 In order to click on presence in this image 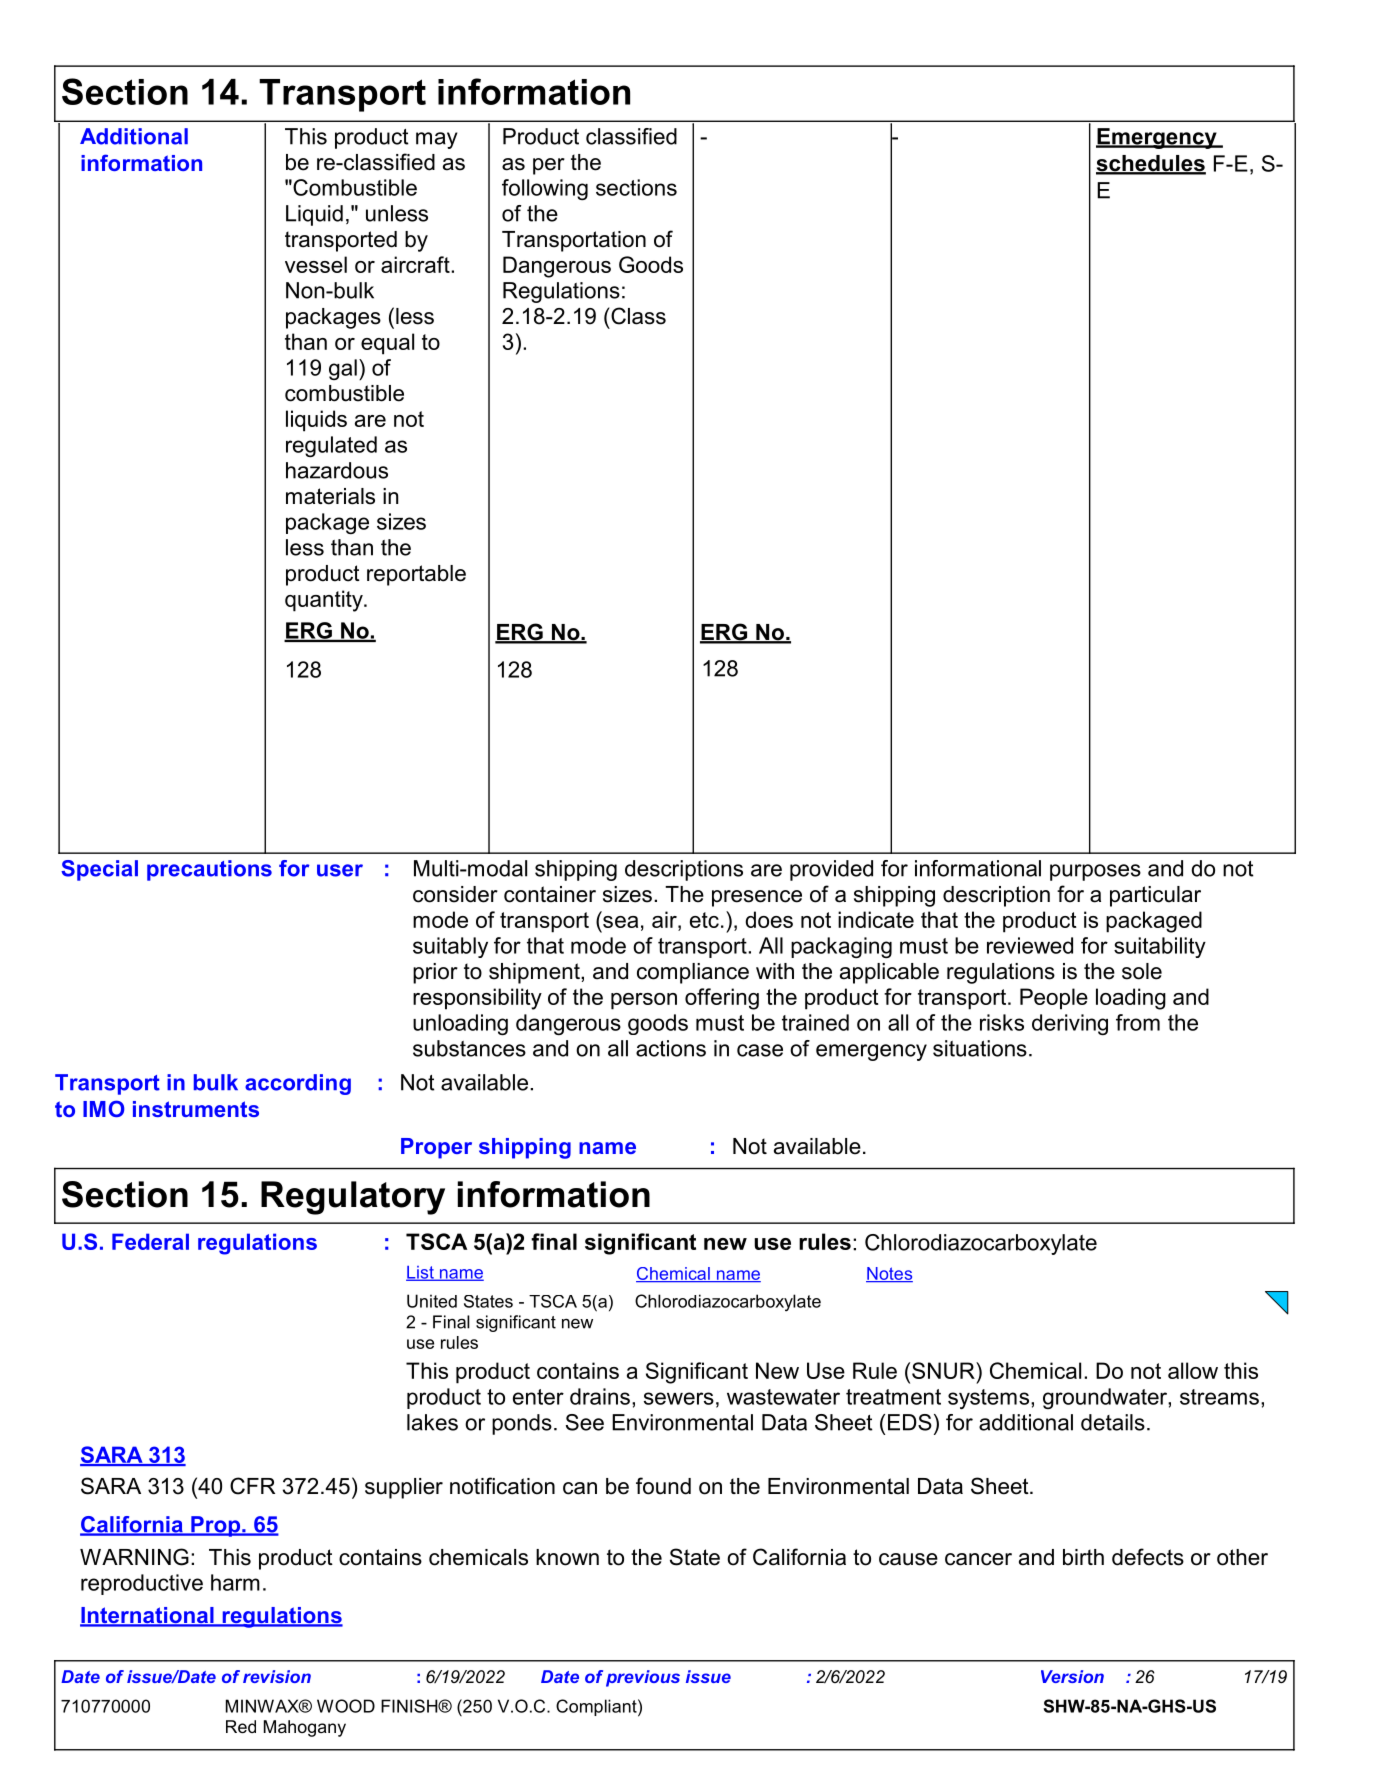, I will do `click(757, 898)`.
